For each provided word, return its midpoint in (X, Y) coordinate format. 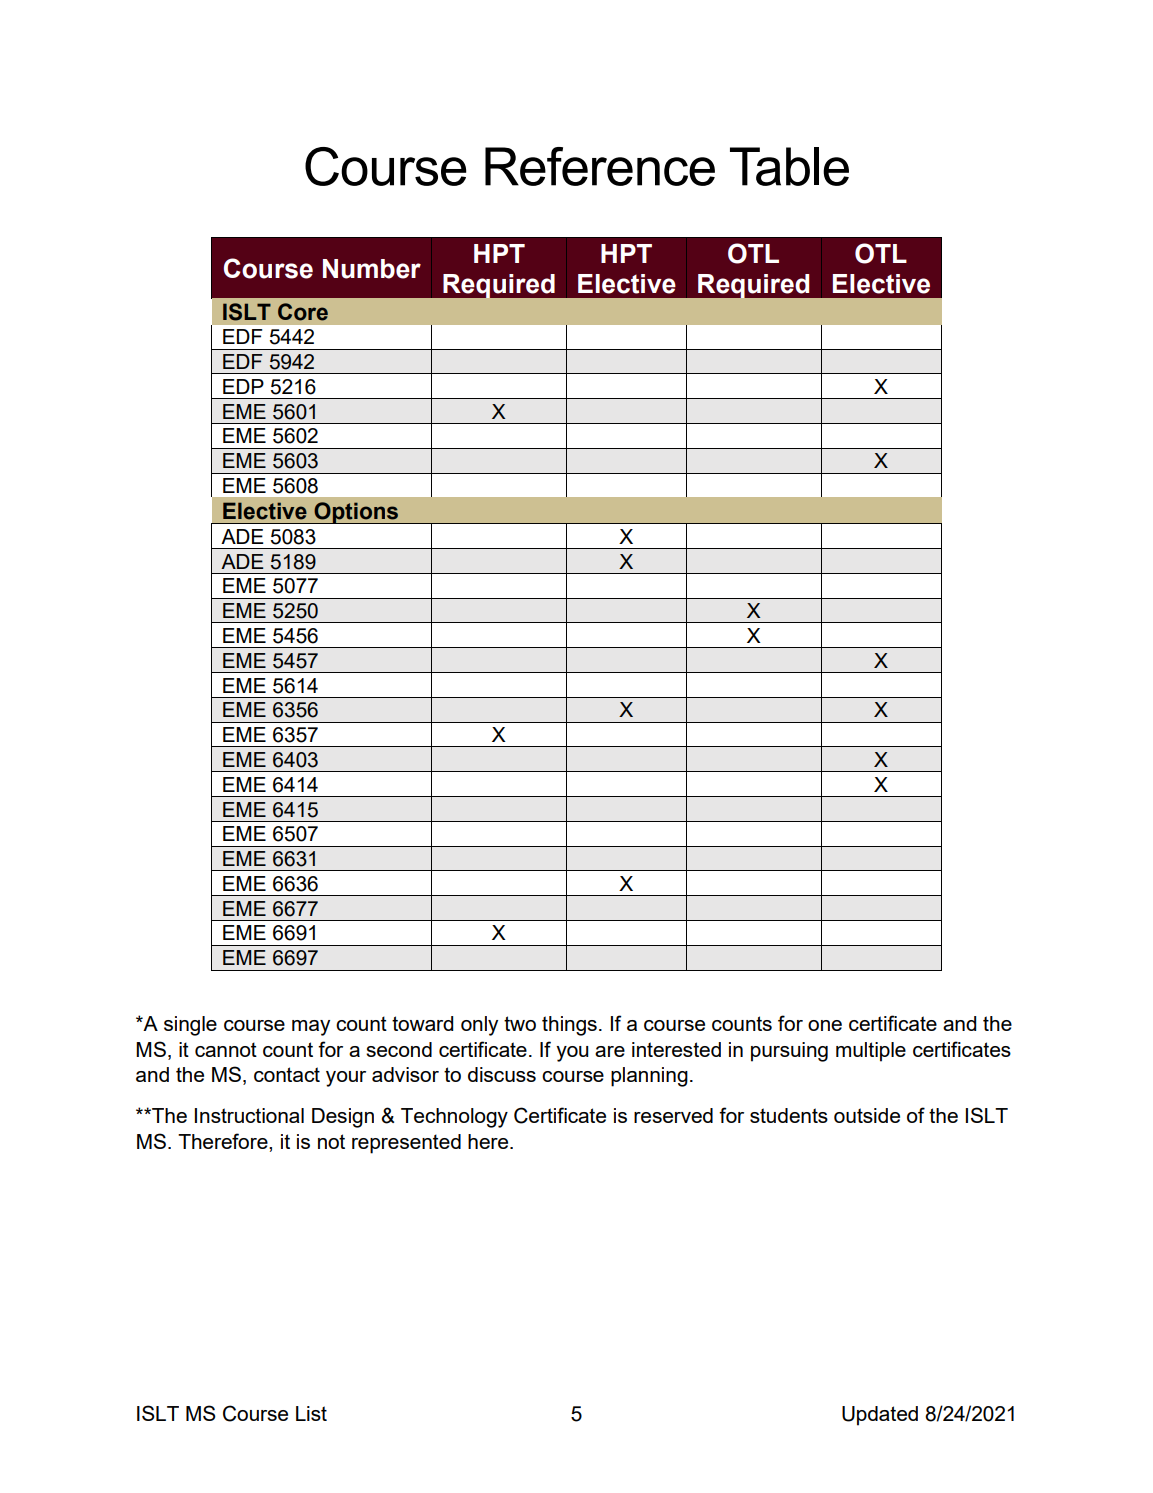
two (520, 1023)
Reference (600, 166)
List (311, 1413)
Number (372, 269)
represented (406, 1144)
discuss (502, 1074)
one (825, 1025)
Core (303, 312)
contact (287, 1074)
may (311, 1028)
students (789, 1115)
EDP (243, 386)
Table (789, 166)
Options (356, 513)
